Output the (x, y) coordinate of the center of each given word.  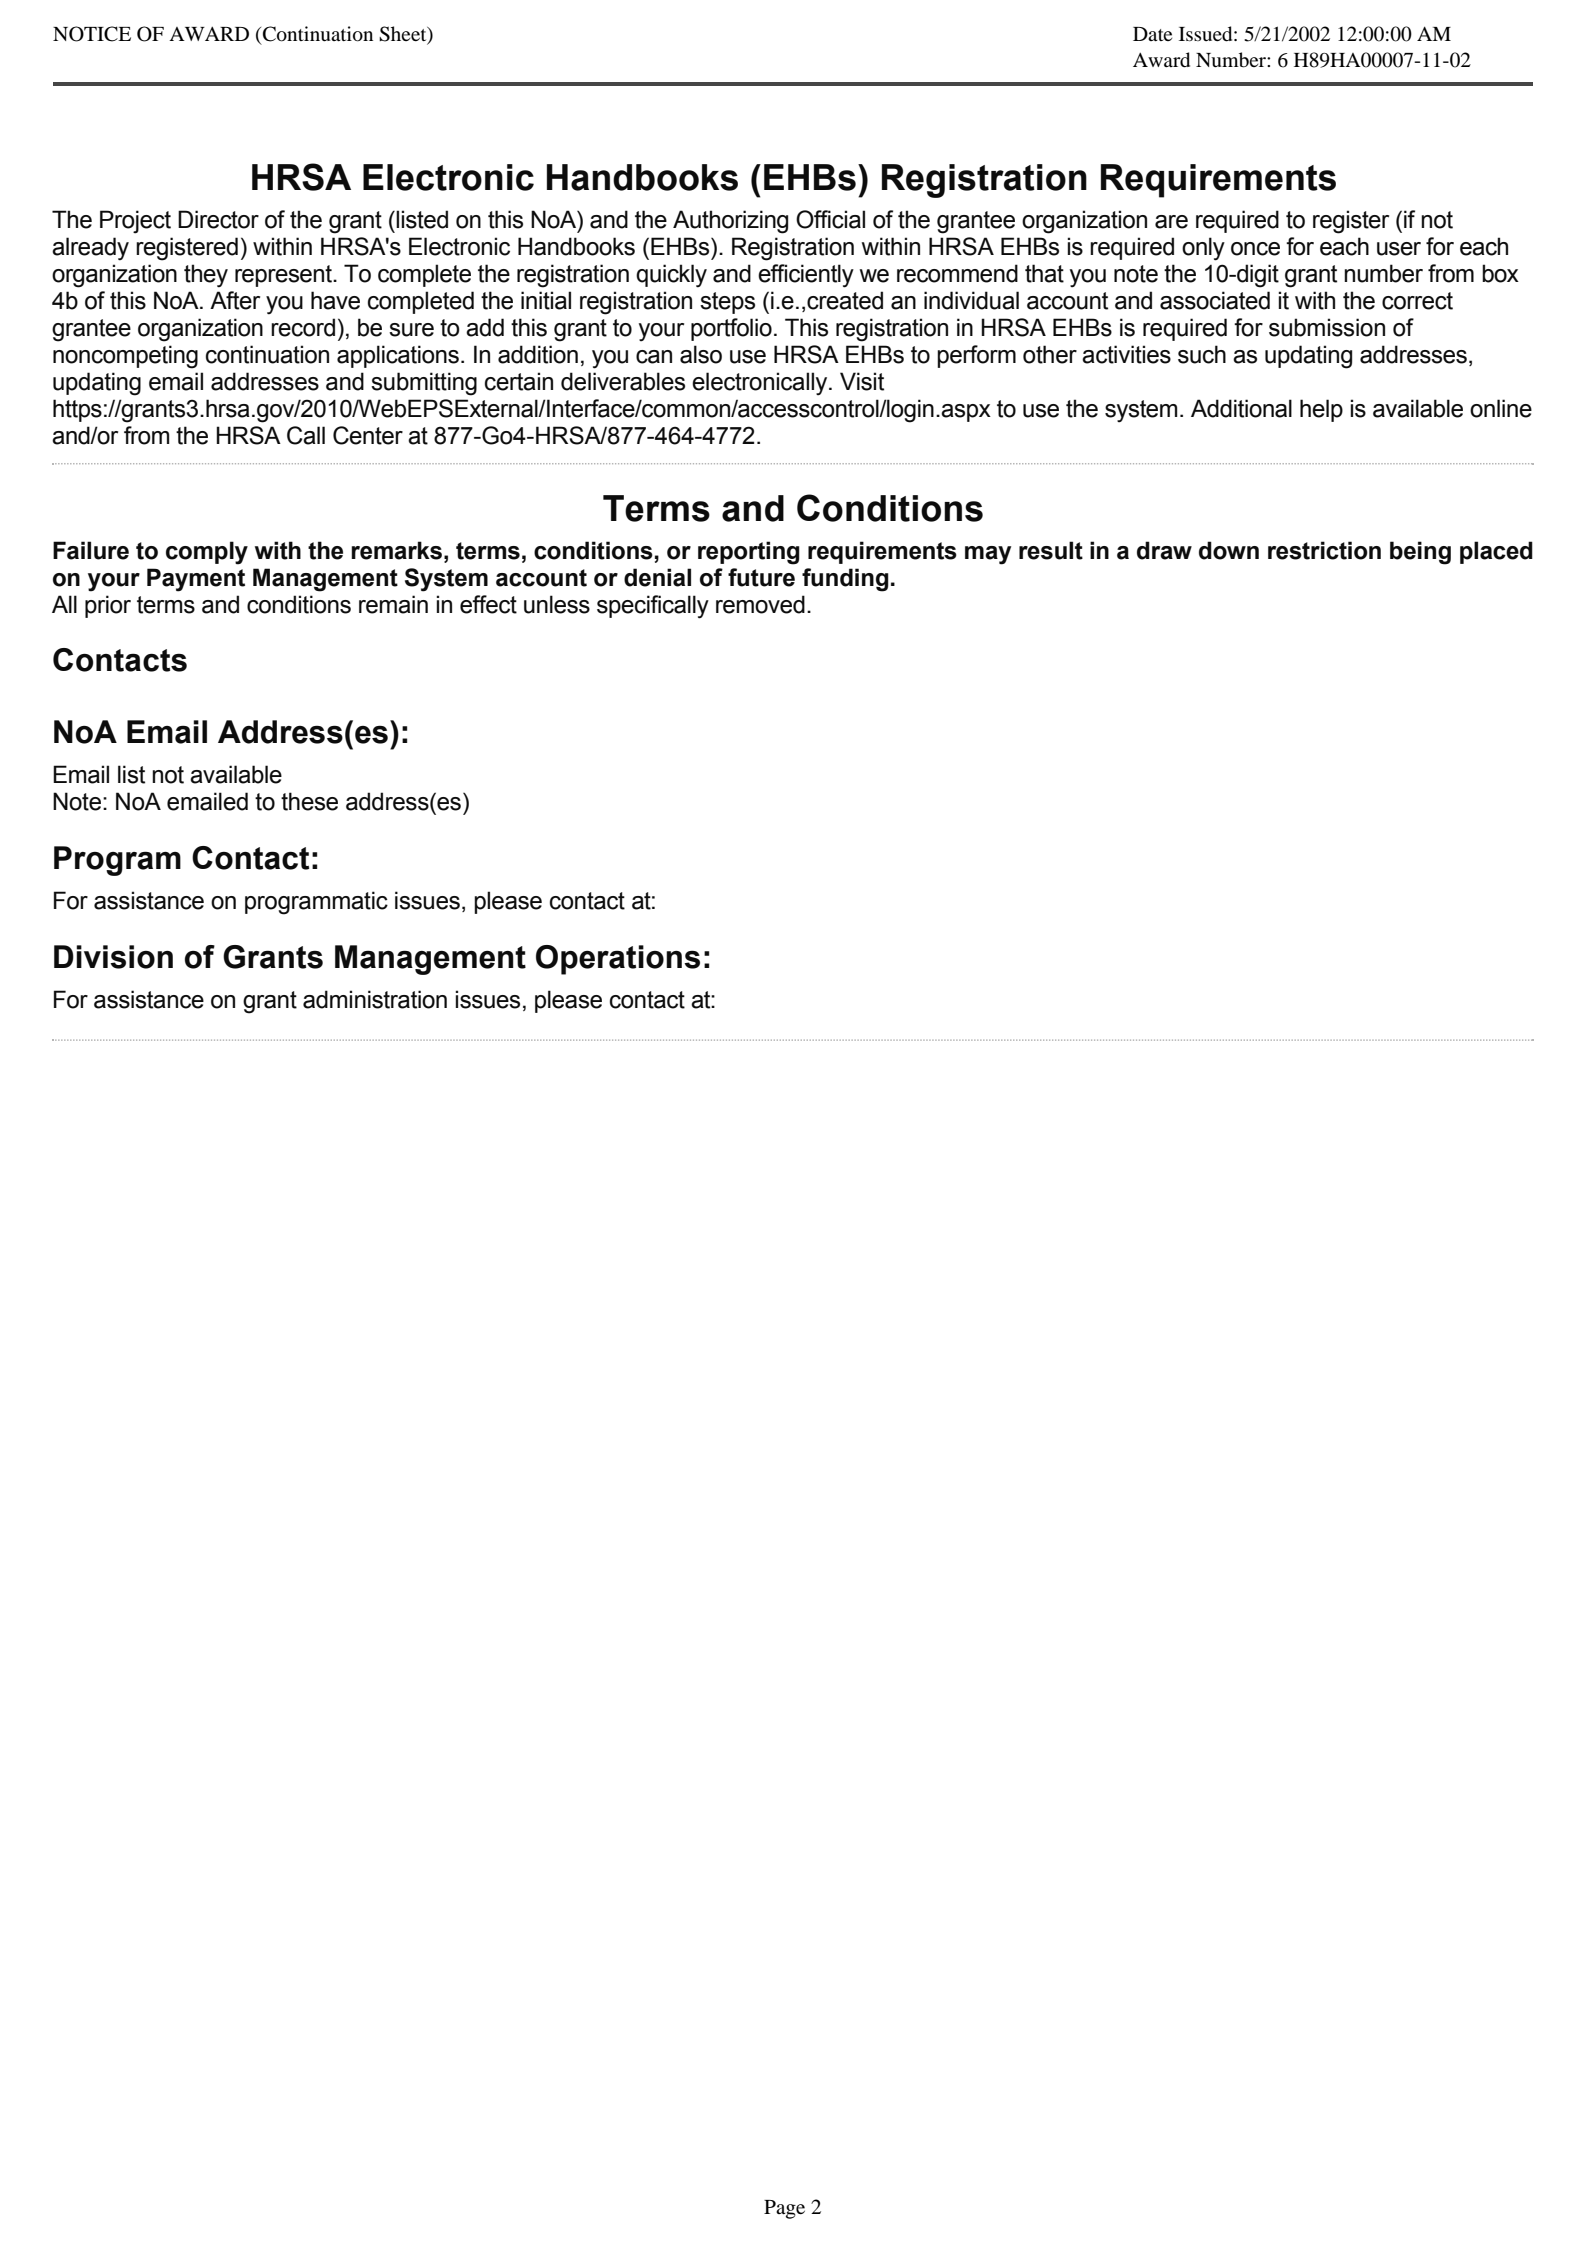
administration (375, 999)
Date (1152, 34)
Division (113, 957)
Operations (618, 960)
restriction (1324, 550)
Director (218, 219)
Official (830, 219)
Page (784, 2209)
